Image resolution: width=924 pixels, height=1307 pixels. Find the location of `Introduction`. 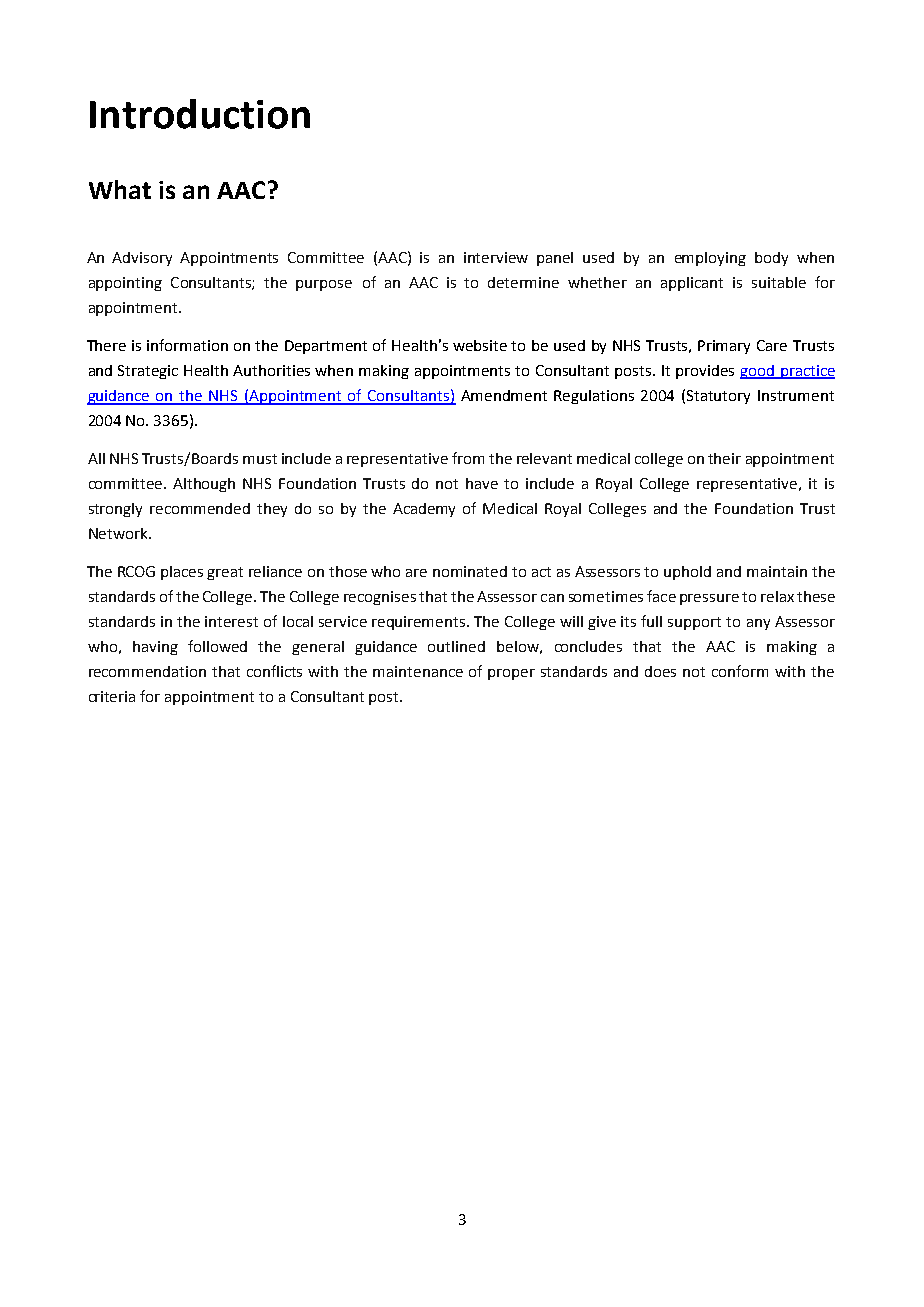

Introduction is located at coordinates (200, 114).
